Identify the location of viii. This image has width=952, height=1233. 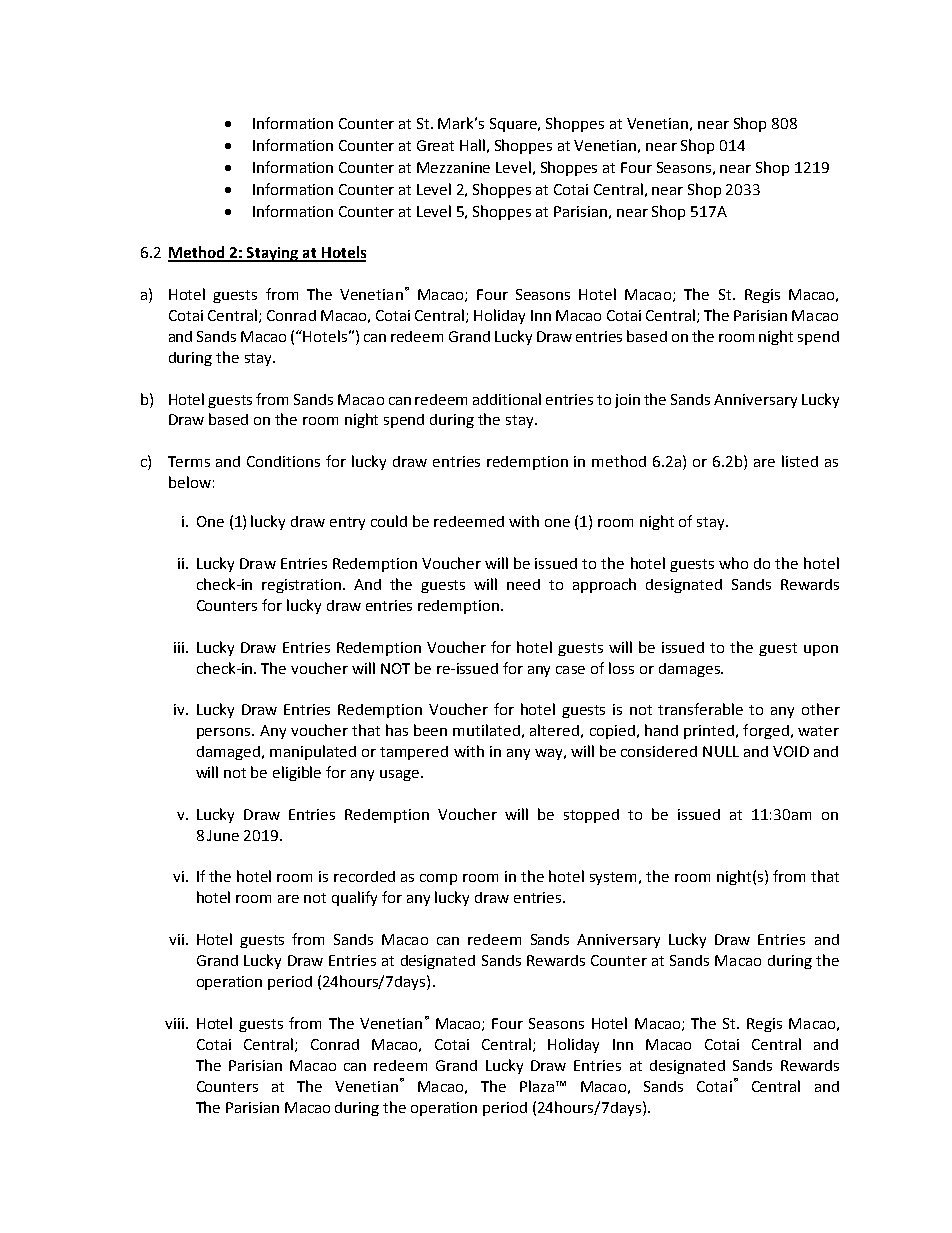
(174, 1023).
